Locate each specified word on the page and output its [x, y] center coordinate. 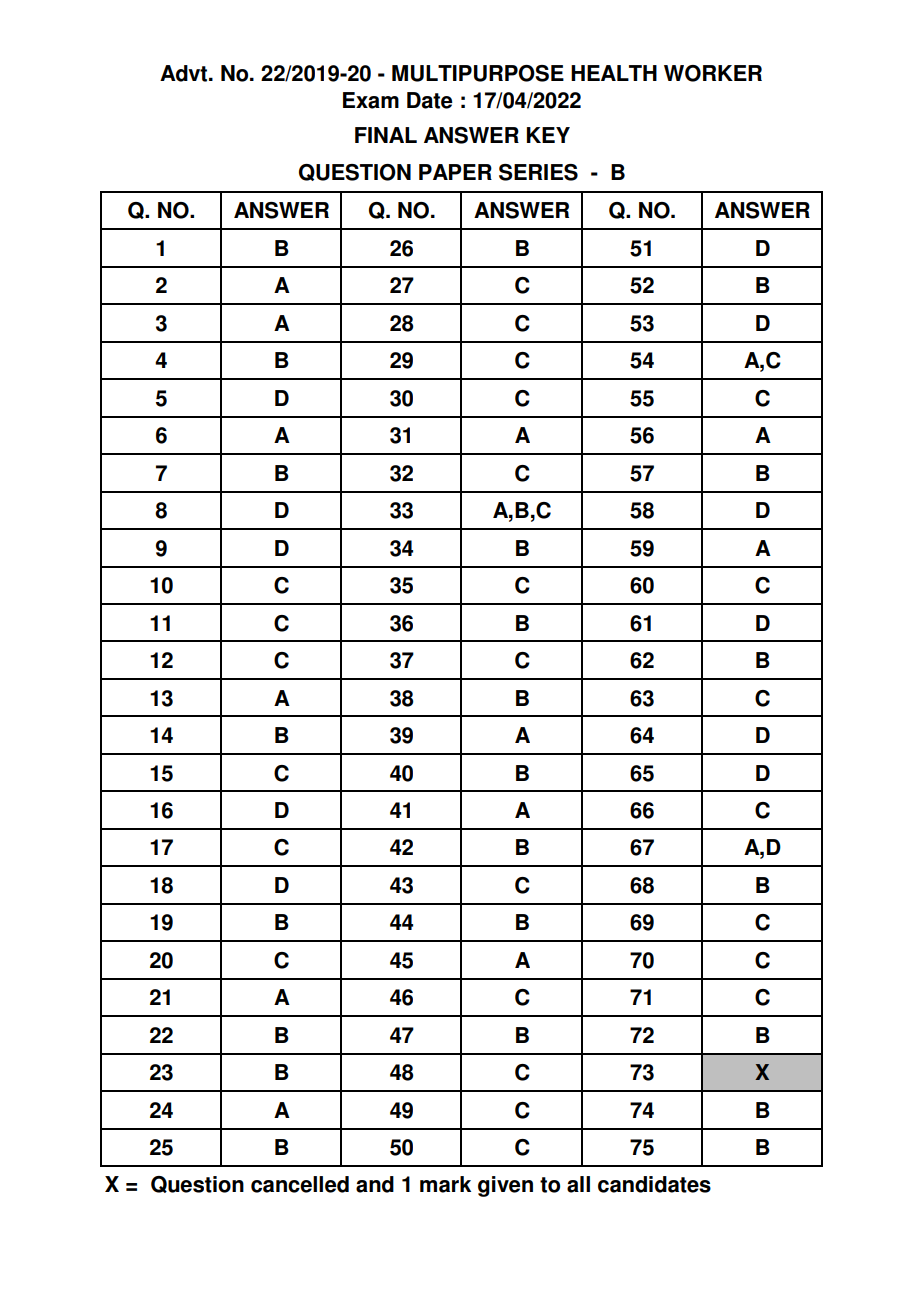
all [578, 1184]
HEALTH [614, 73]
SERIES [538, 172]
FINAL [386, 135]
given [505, 1186]
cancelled [300, 1184]
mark [445, 1184]
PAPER [455, 172]
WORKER [713, 73]
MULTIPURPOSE [478, 73]
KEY [548, 135]
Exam [371, 100]
